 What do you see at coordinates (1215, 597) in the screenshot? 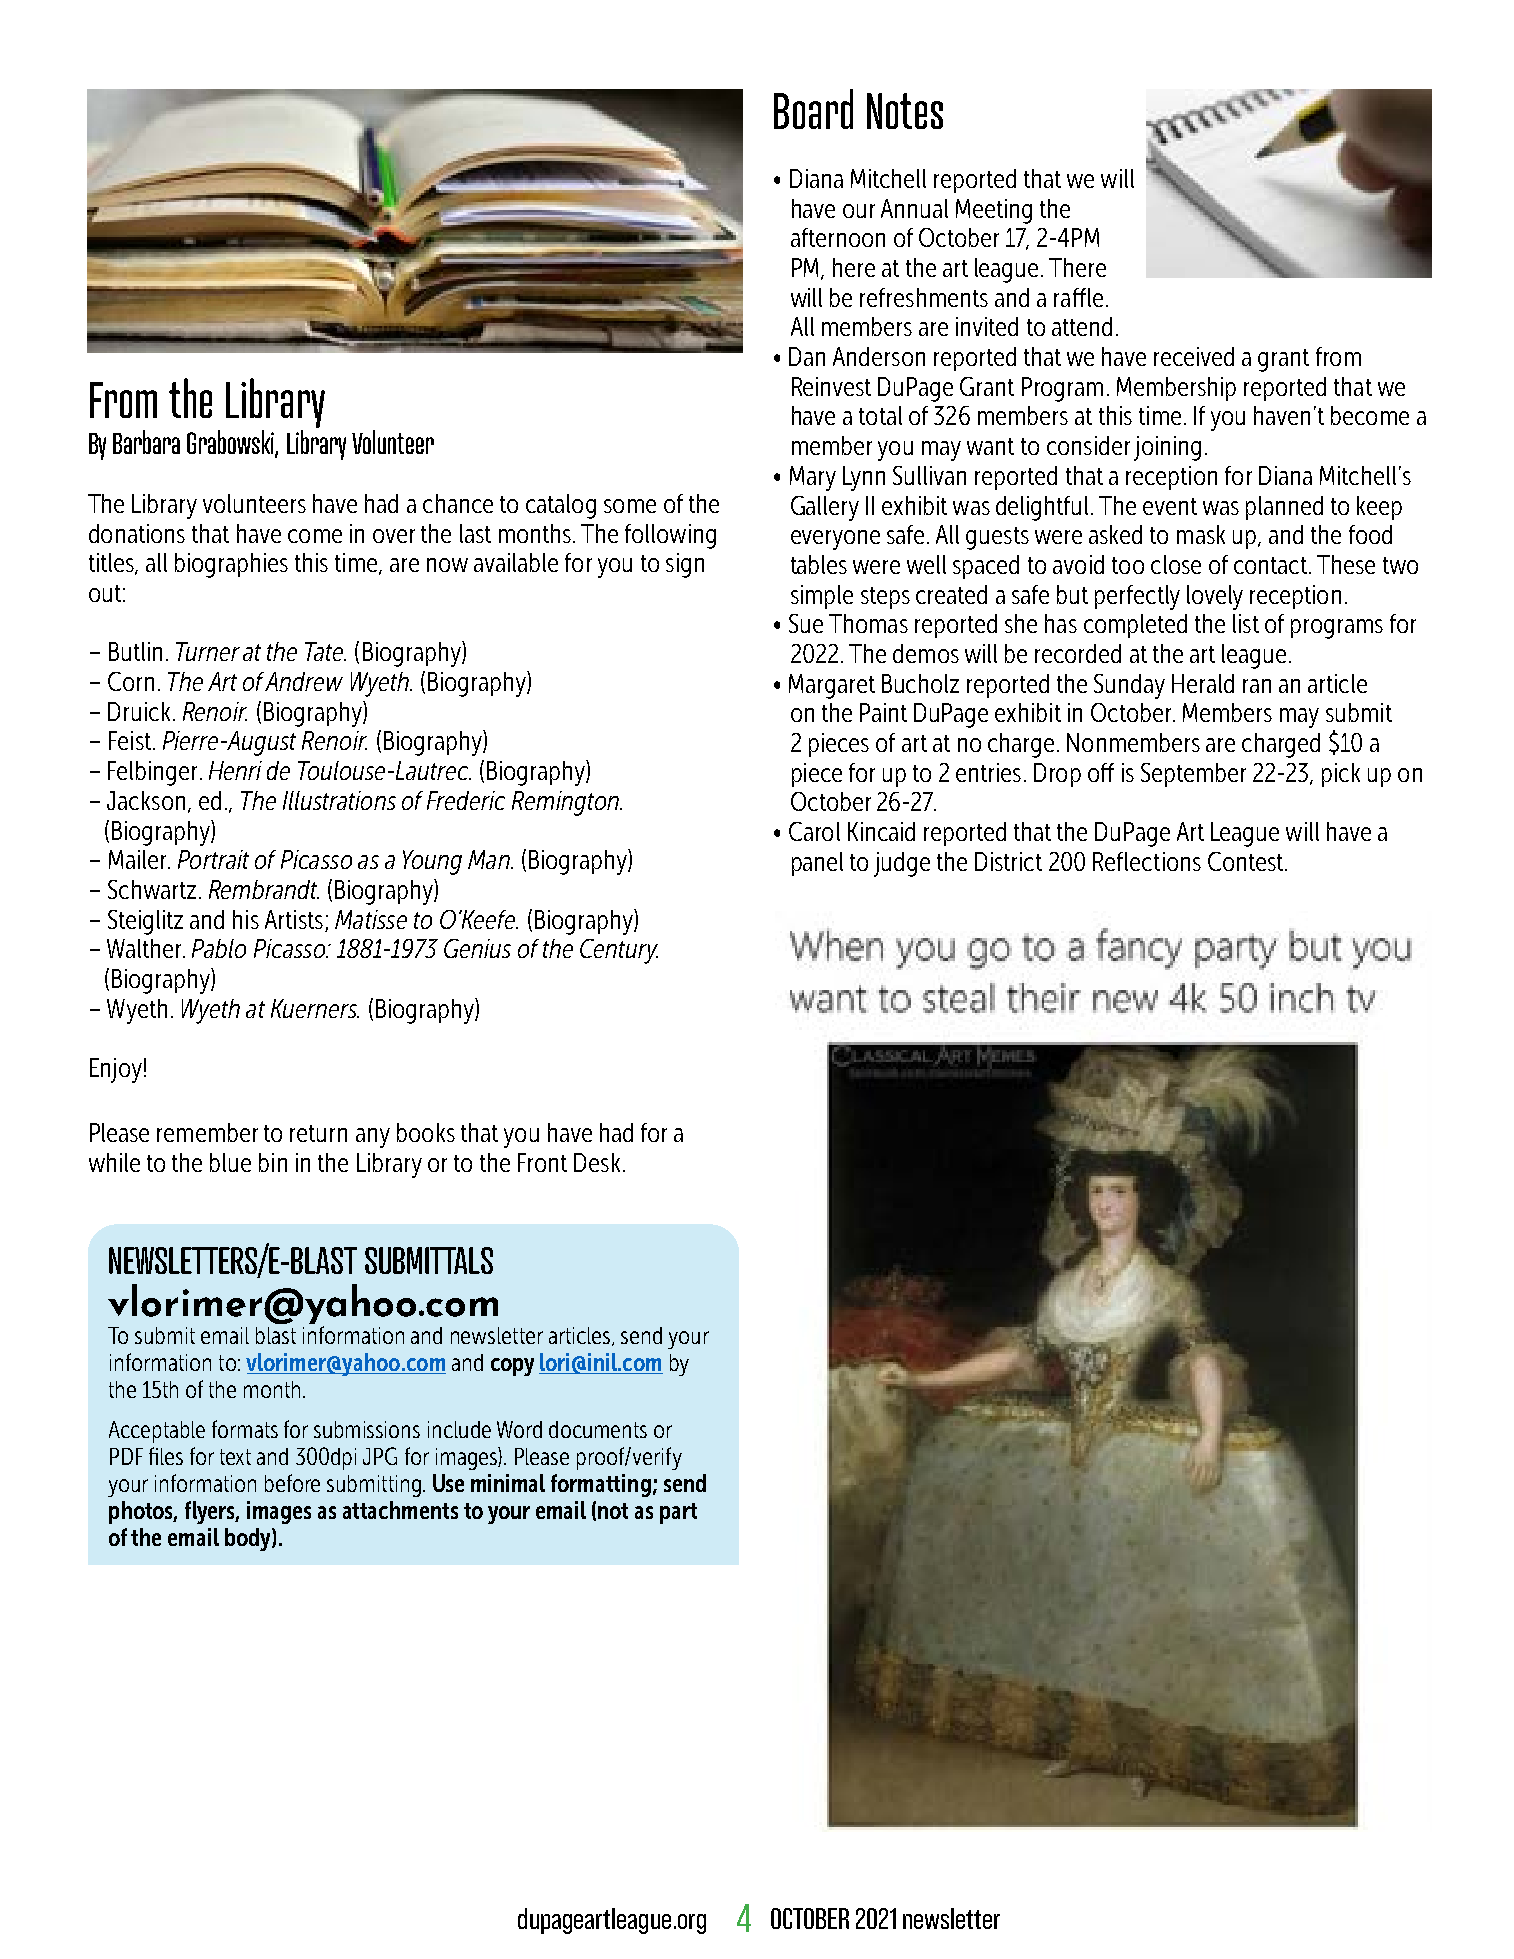
I see `lovely` at bounding box center [1215, 597].
